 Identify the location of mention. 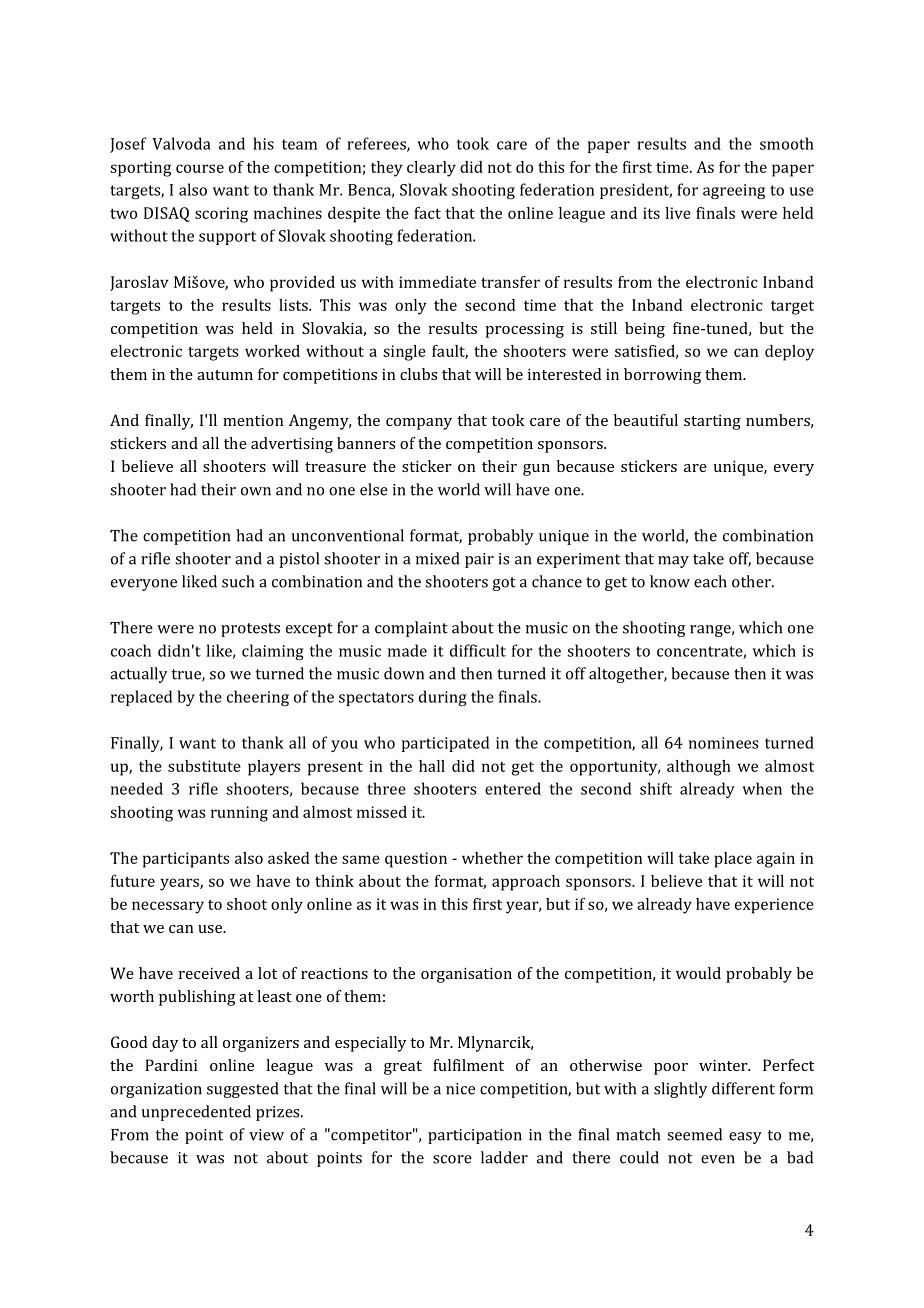
(253, 420).
